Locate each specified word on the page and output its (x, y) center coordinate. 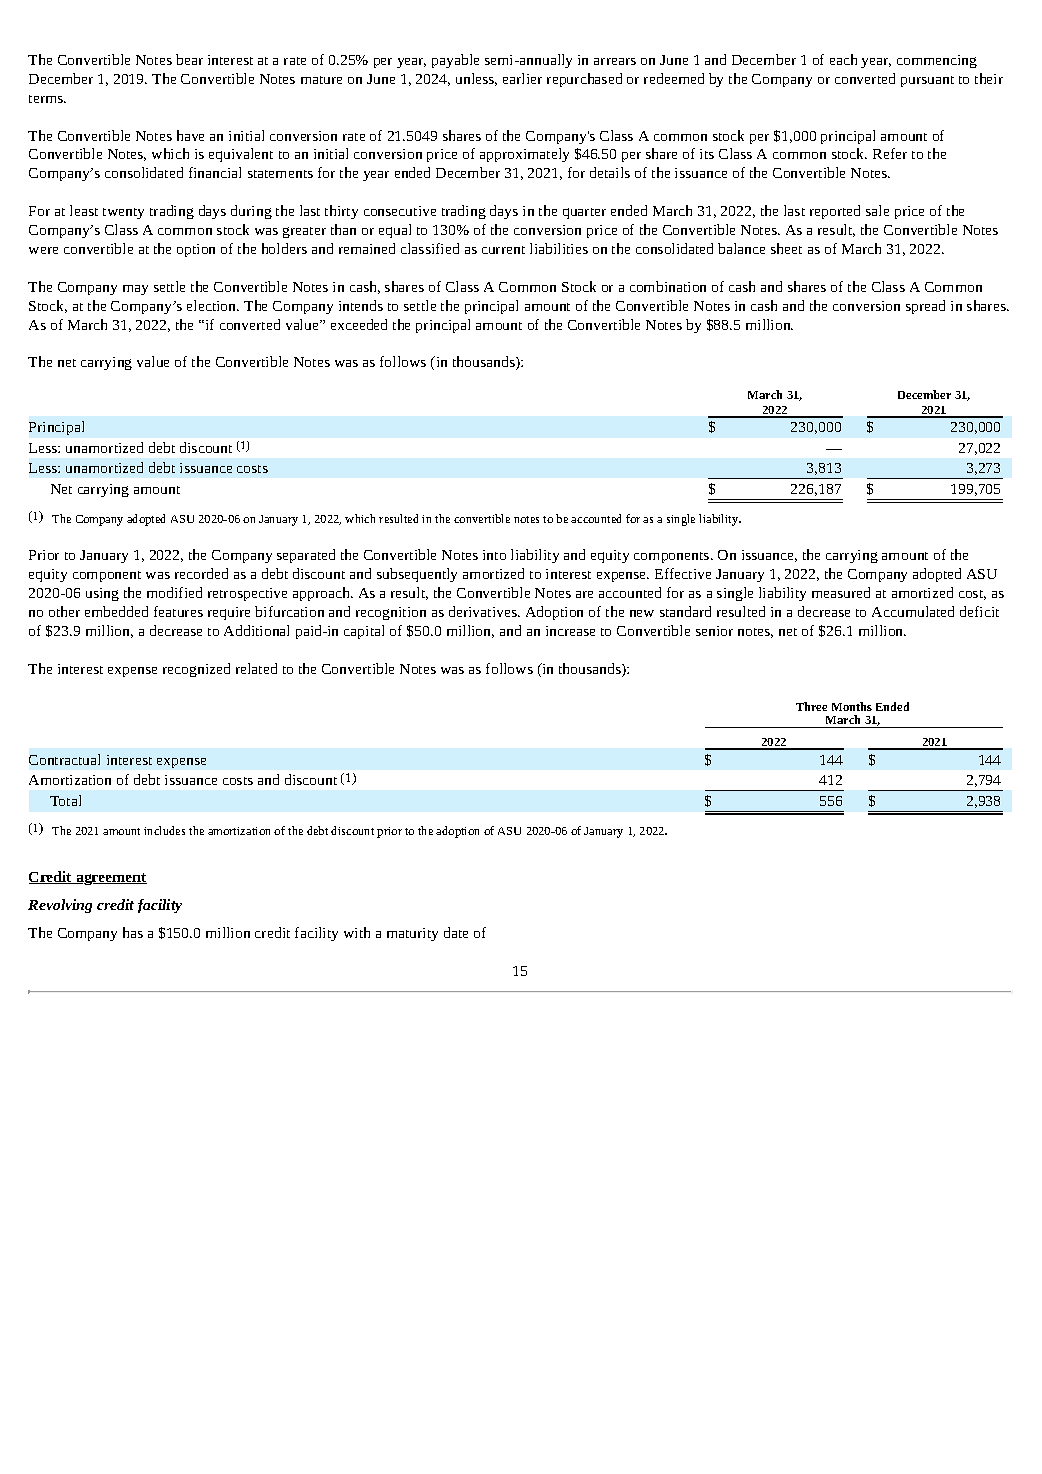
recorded (201, 573)
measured (841, 592)
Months (852, 706)
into (494, 555)
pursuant (927, 81)
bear (189, 59)
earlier (522, 78)
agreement (110, 879)
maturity (412, 934)
